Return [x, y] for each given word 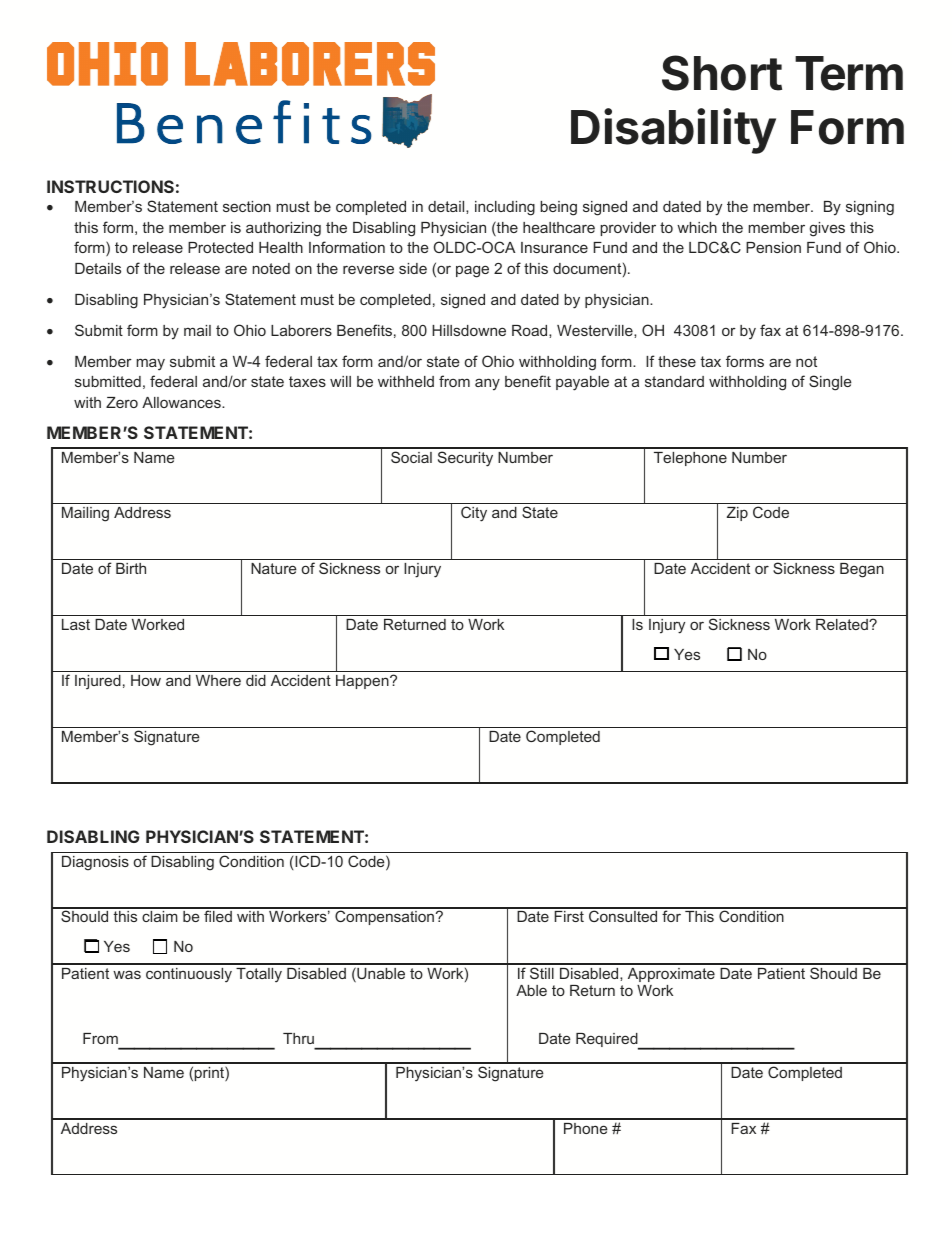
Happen [363, 682]
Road [531, 330]
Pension [773, 247]
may [150, 364]
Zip [737, 514]
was [127, 974]
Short [722, 73]
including [505, 208]
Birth [131, 568]
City [474, 514]
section [247, 206]
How [146, 680]
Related [843, 624]
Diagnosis [95, 863]
